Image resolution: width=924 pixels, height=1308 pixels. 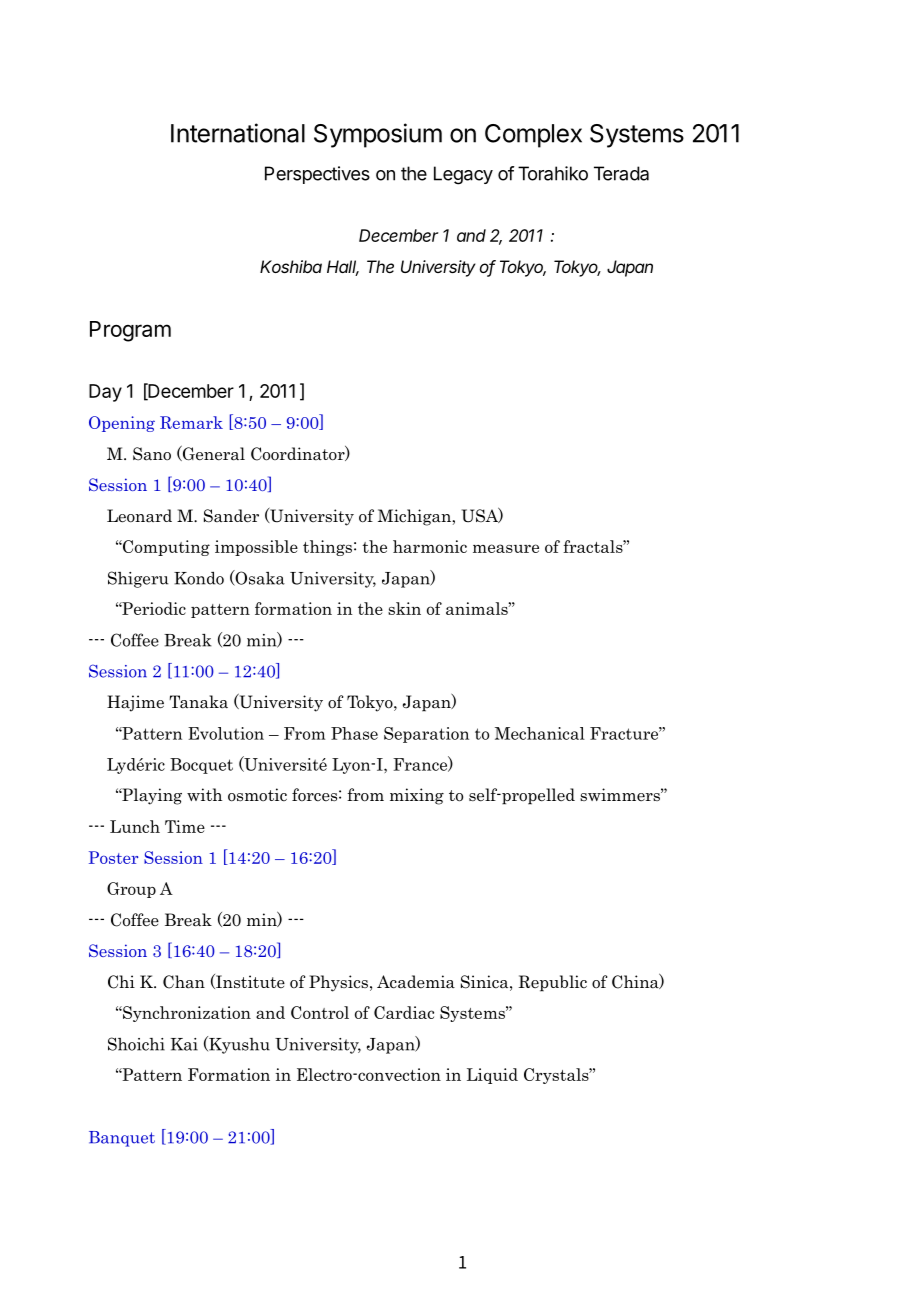 I want to click on Legacy, so click(x=463, y=175).
